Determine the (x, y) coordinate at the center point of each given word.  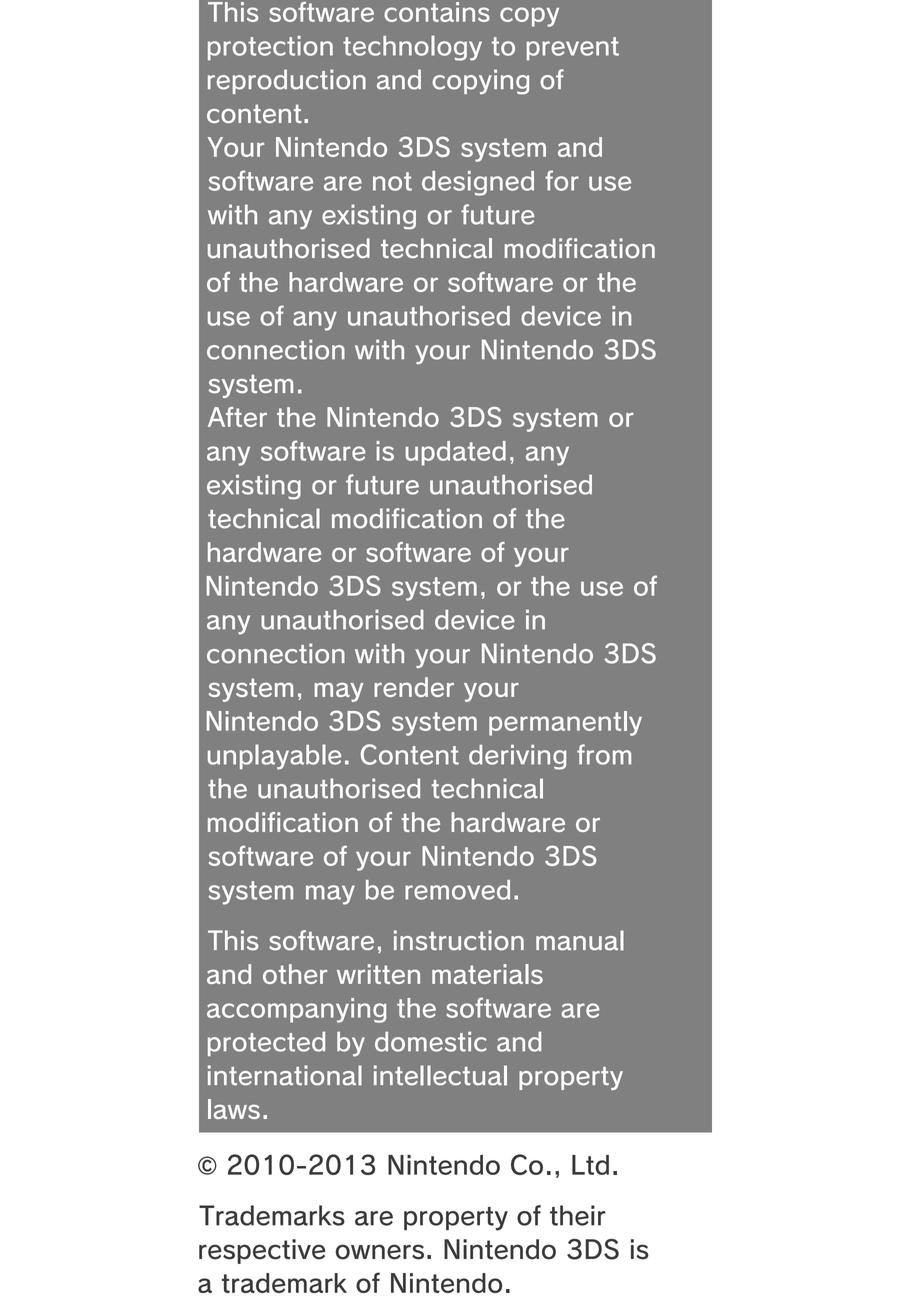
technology (412, 48)
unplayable (275, 757)
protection (270, 48)
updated (456, 453)
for (562, 180)
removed (457, 890)
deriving (517, 757)
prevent (572, 49)
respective (262, 1251)
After (237, 417)
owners (380, 1252)
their (578, 1215)
